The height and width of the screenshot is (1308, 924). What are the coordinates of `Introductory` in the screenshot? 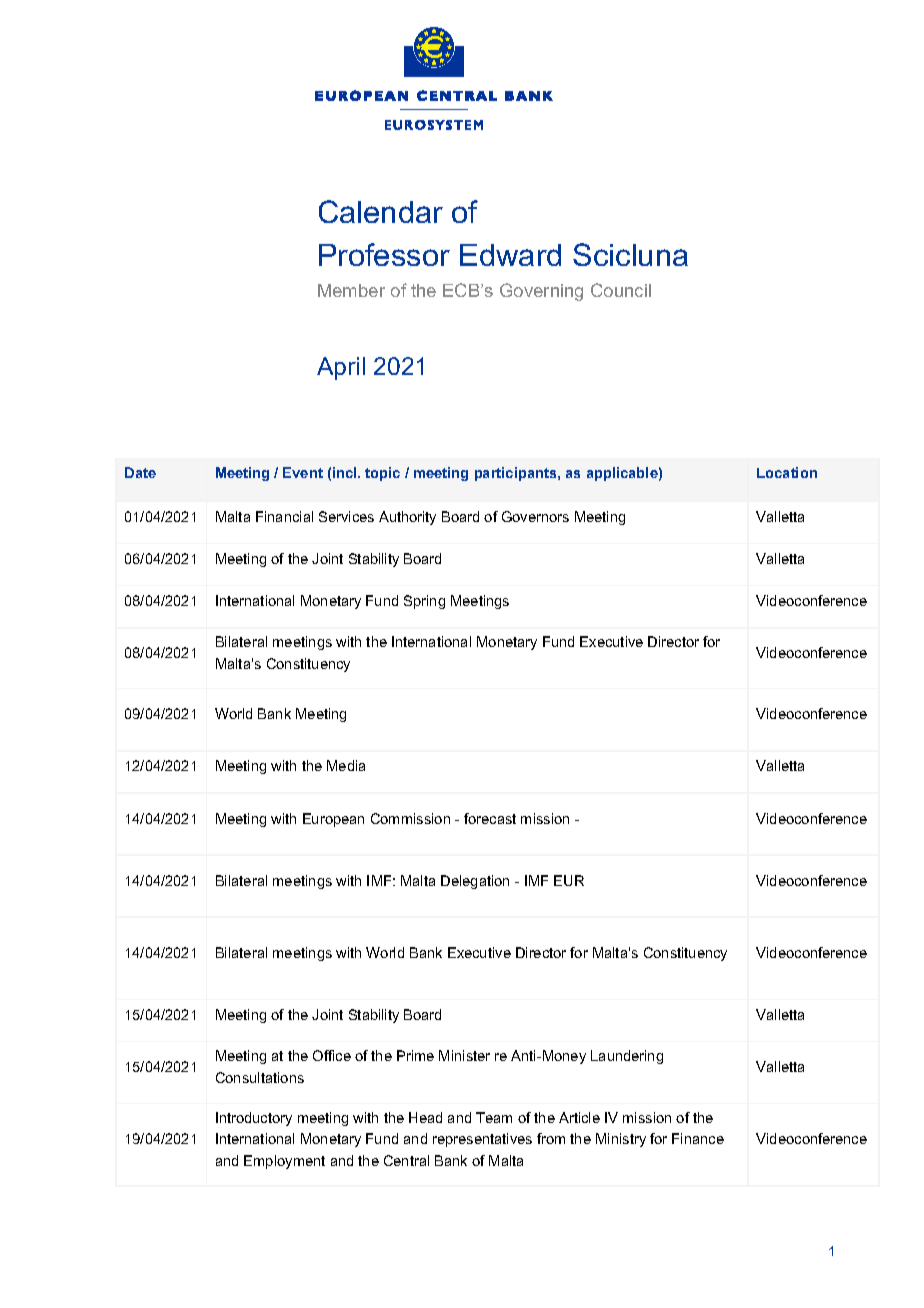 It's located at (254, 1119).
